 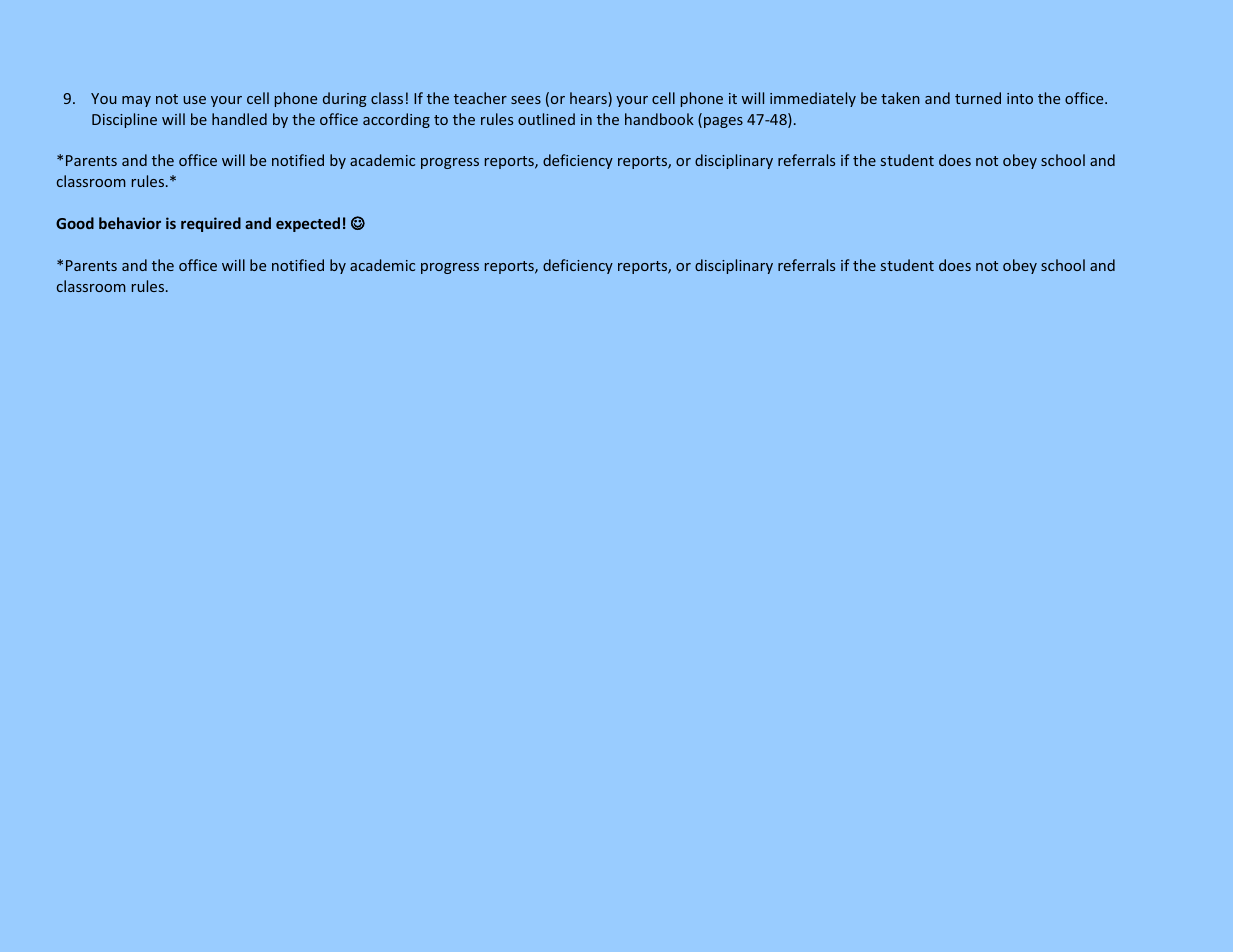 I want to click on Discipline, so click(x=124, y=120).
